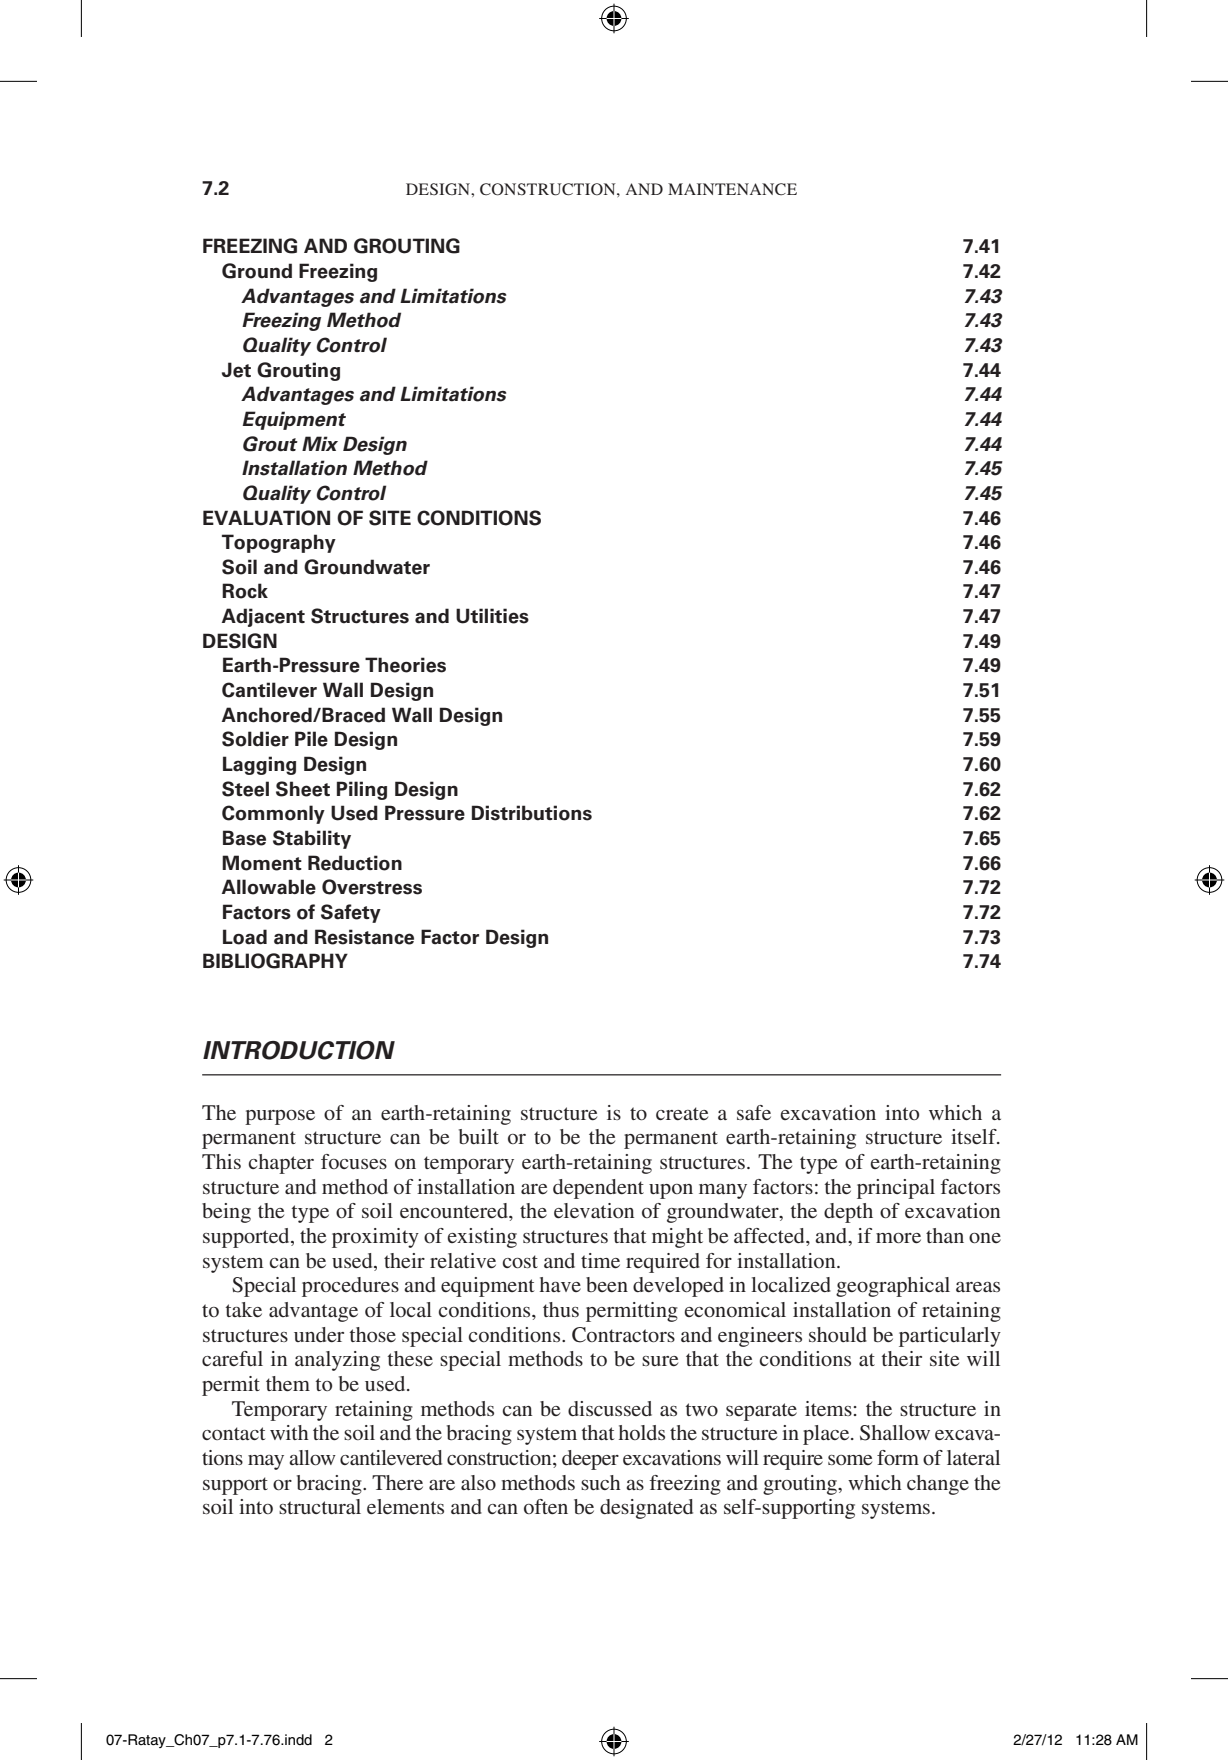  Describe the element at coordinates (898, 1457) in the screenshot. I see `form` at that location.
